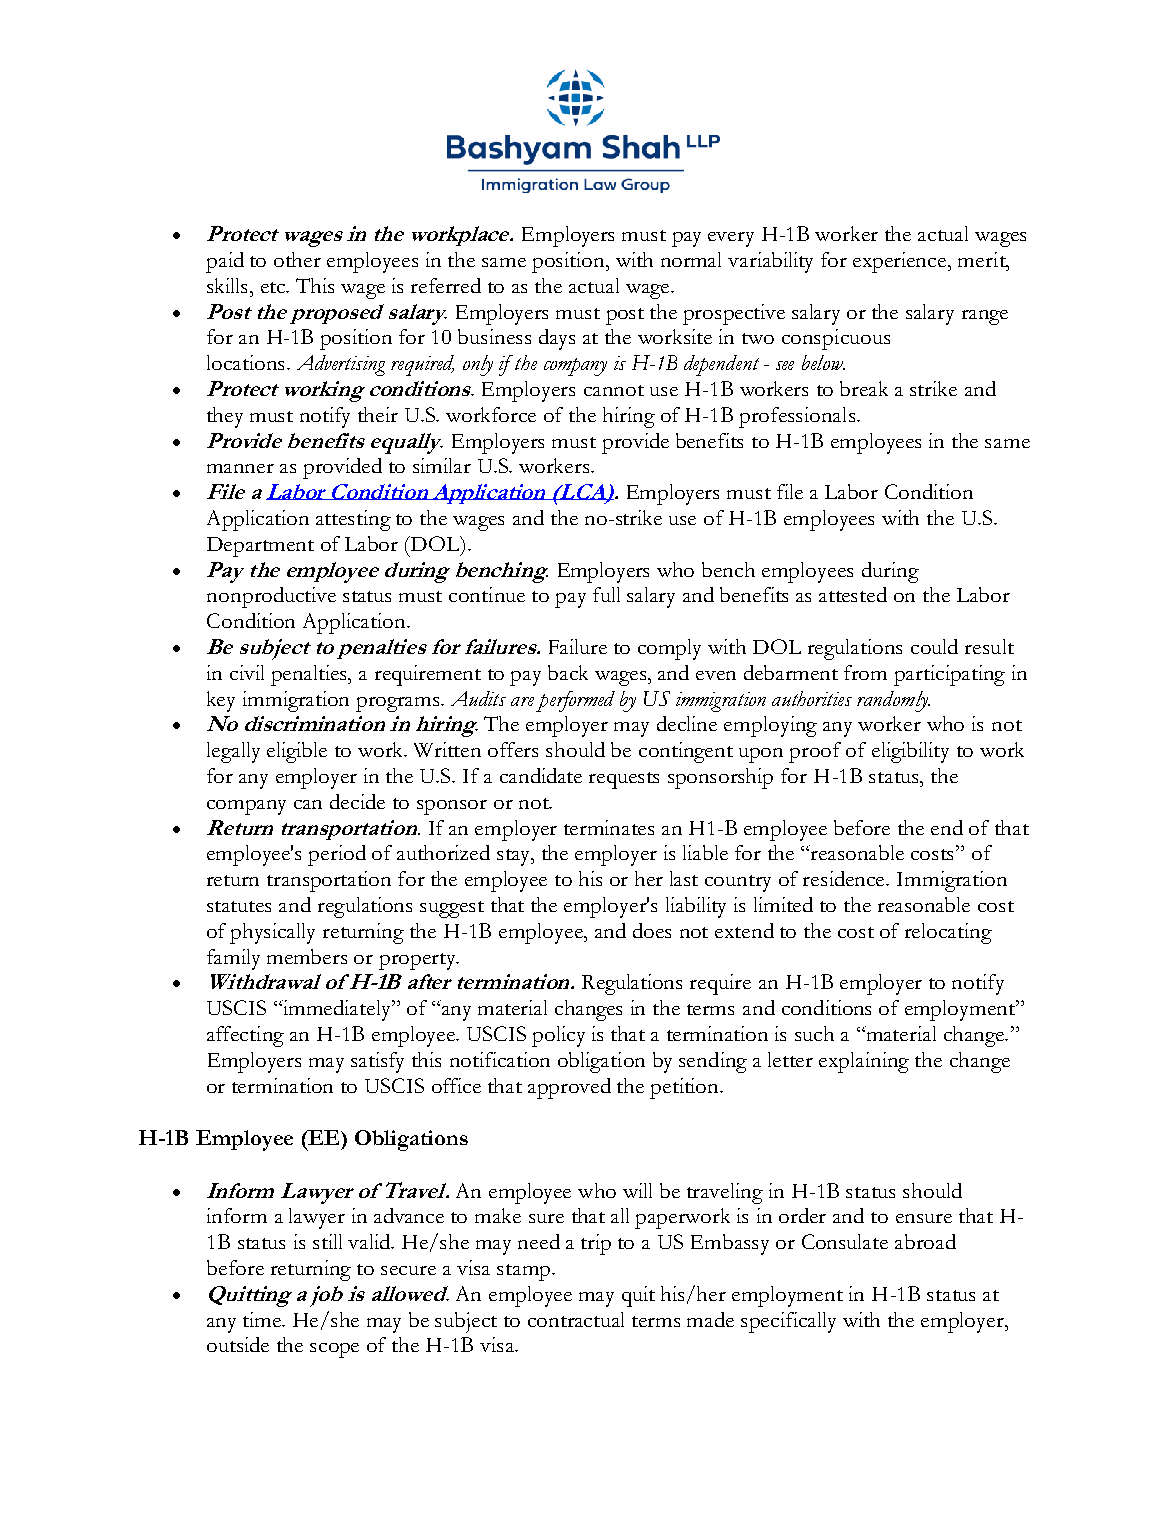 The image size is (1169, 1513). I want to click on attested, so click(853, 594).
